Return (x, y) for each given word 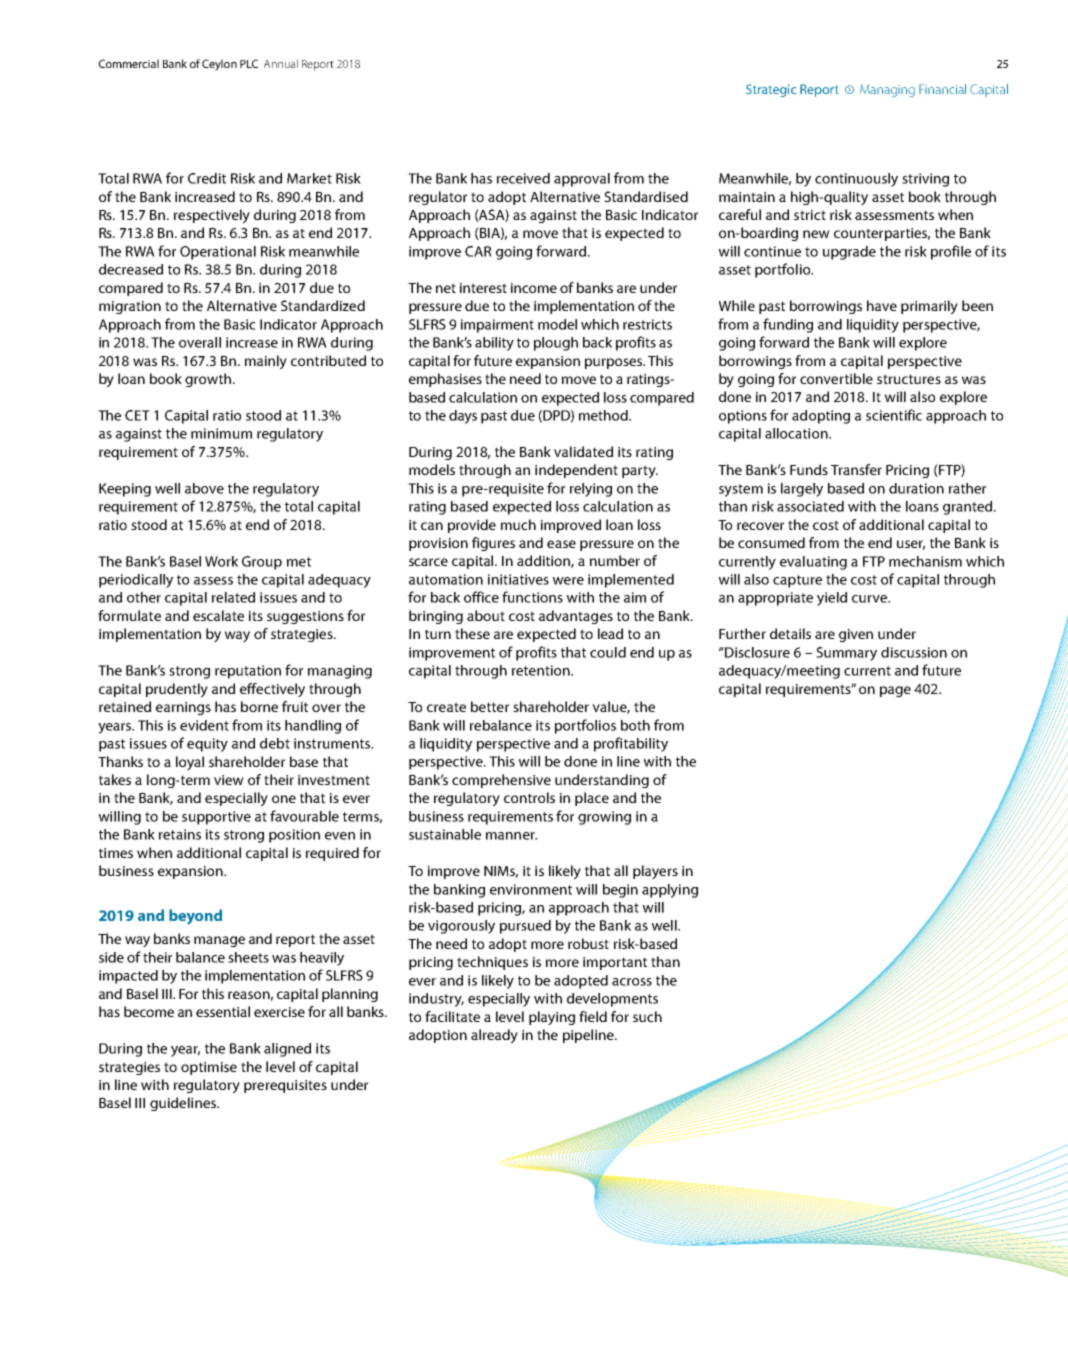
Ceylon (219, 65)
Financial (942, 89)
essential (223, 1011)
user (911, 545)
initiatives (518, 579)
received (523, 178)
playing (552, 1018)
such (647, 1016)
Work (221, 561)
